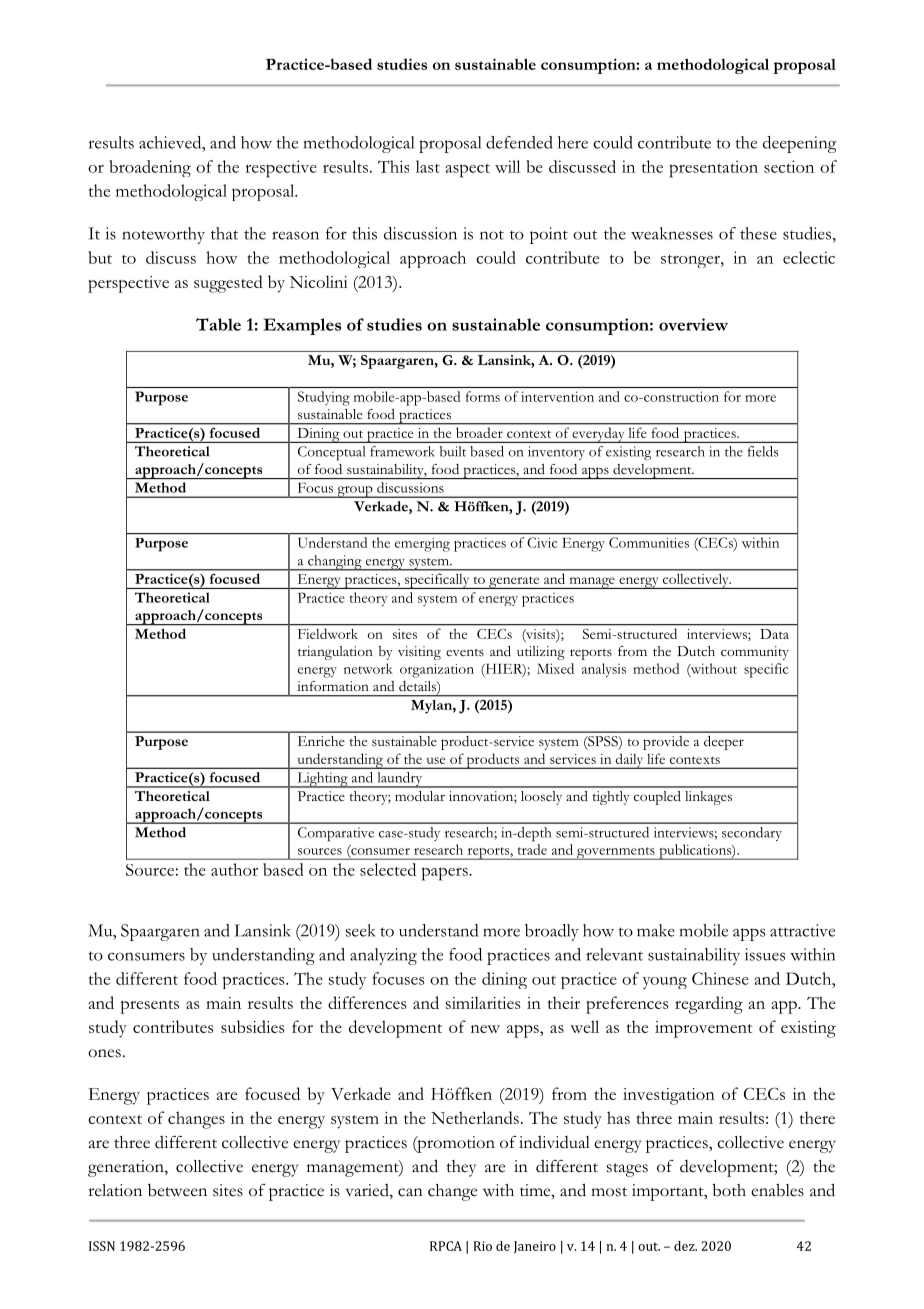  Describe the element at coordinates (483, 1002) in the screenshot. I see `similarities` at that location.
